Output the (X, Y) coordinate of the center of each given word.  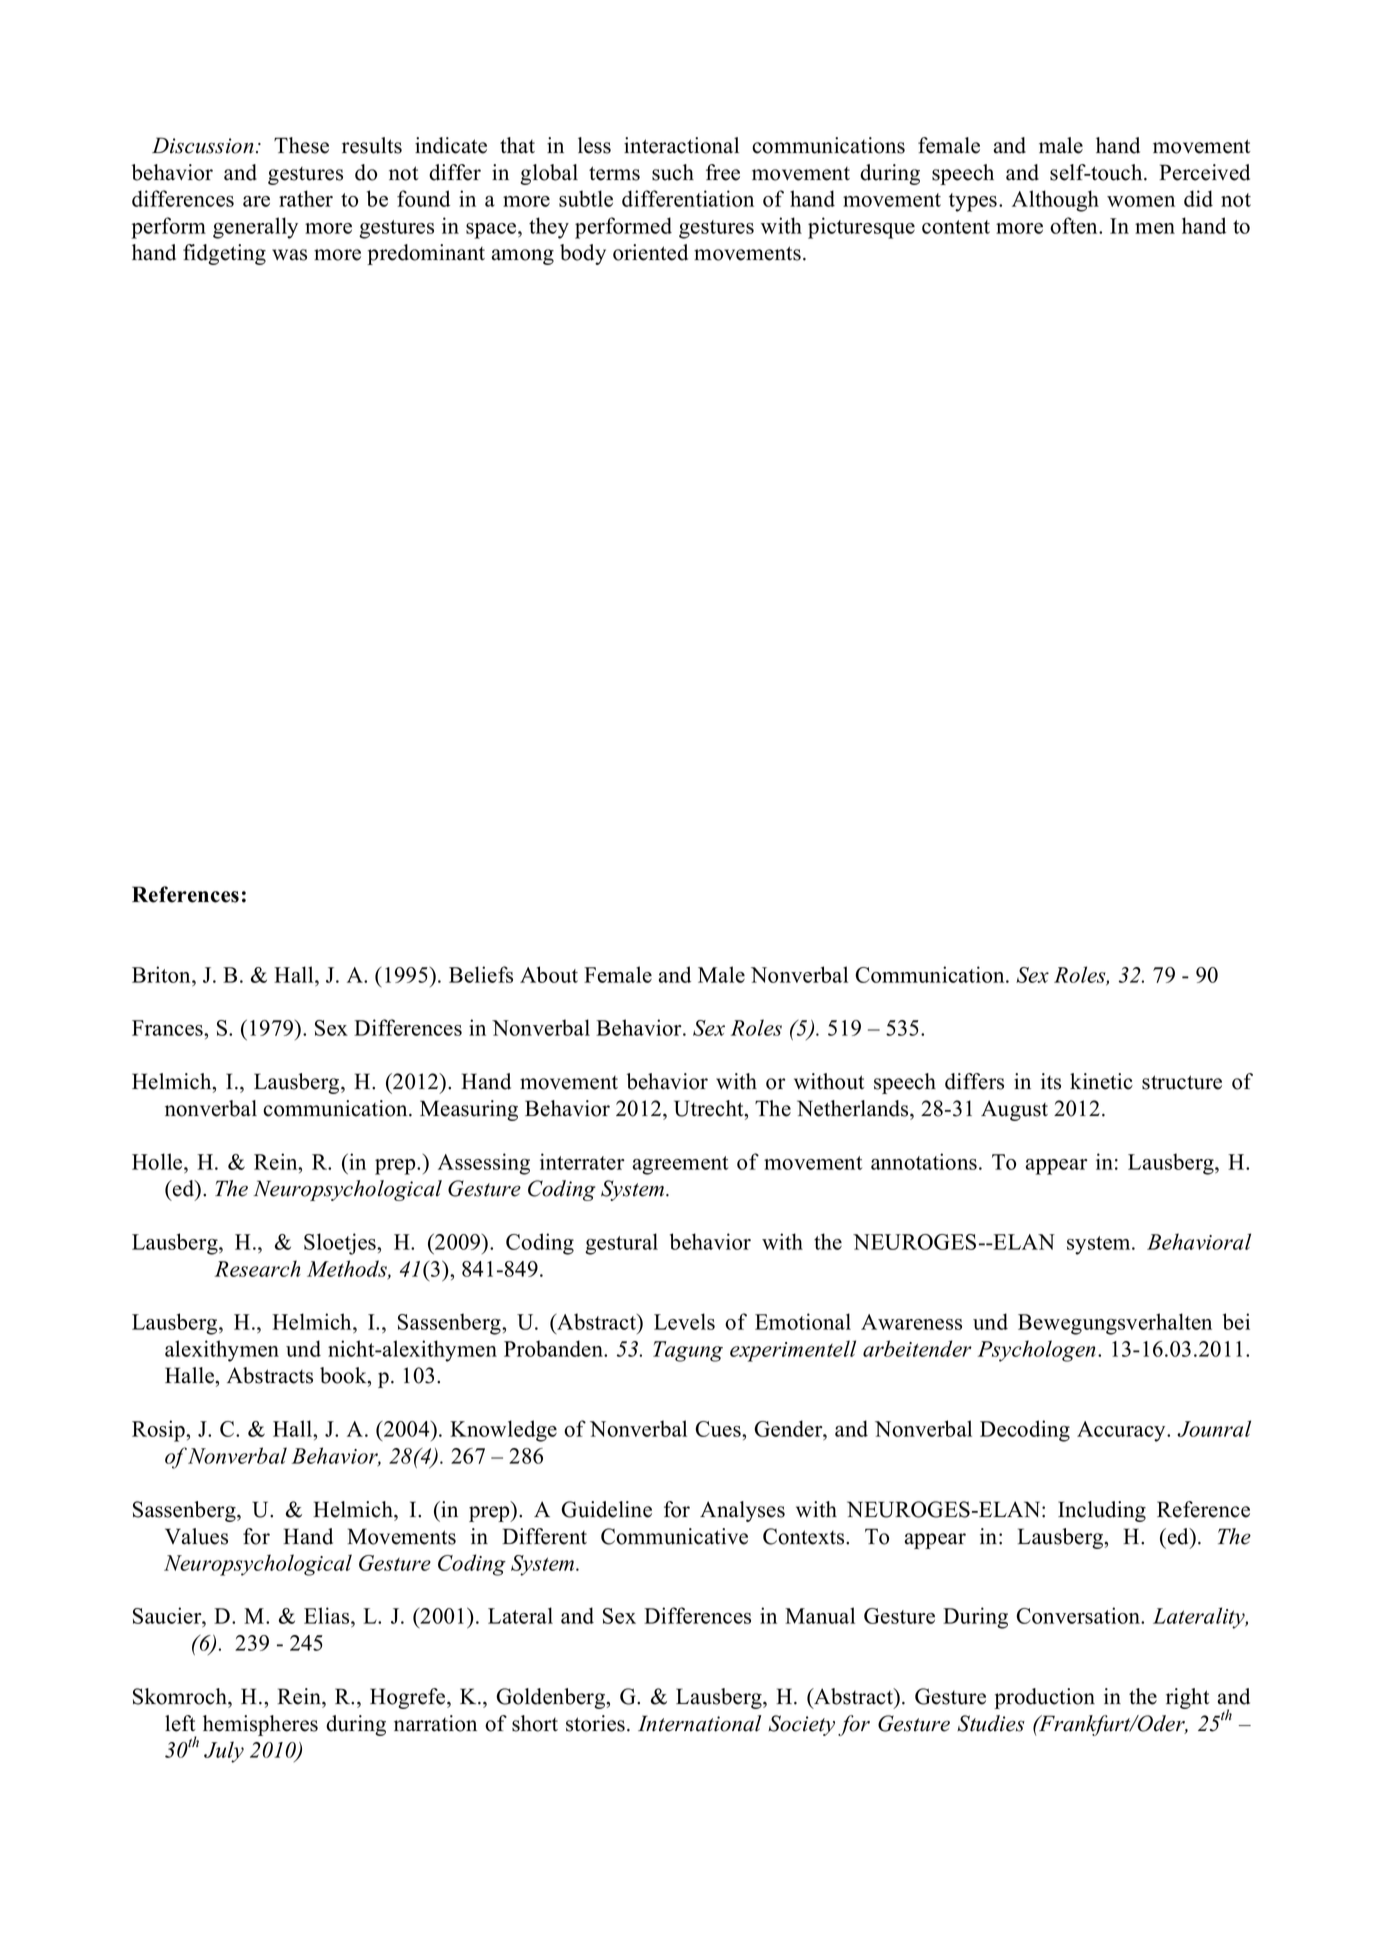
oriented (650, 252)
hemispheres (260, 1725)
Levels (684, 1321)
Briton (162, 974)
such (673, 172)
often (1075, 225)
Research (258, 1268)
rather (306, 198)
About (549, 974)
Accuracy (1122, 1431)
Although (1055, 201)
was (289, 255)
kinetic (1101, 1081)
